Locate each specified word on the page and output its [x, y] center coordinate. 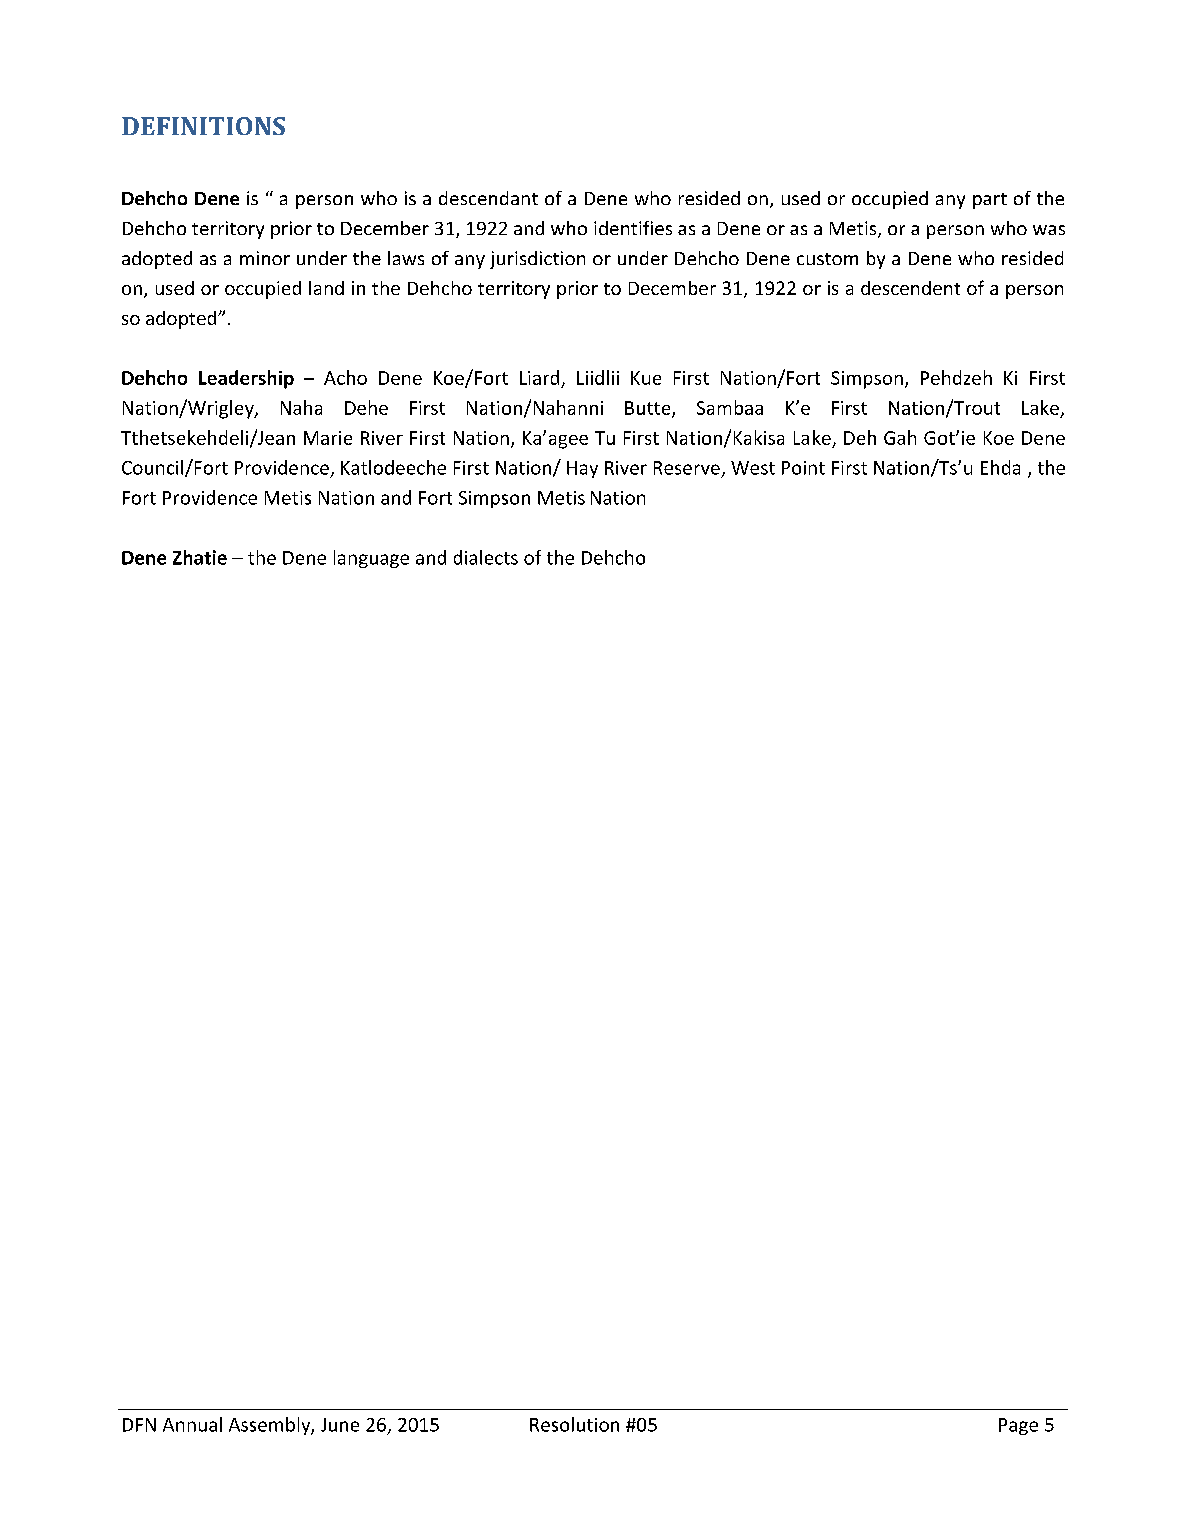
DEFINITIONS [203, 126]
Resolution [574, 1424]
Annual [192, 1424]
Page [1018, 1426]
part [990, 201]
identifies [633, 228]
